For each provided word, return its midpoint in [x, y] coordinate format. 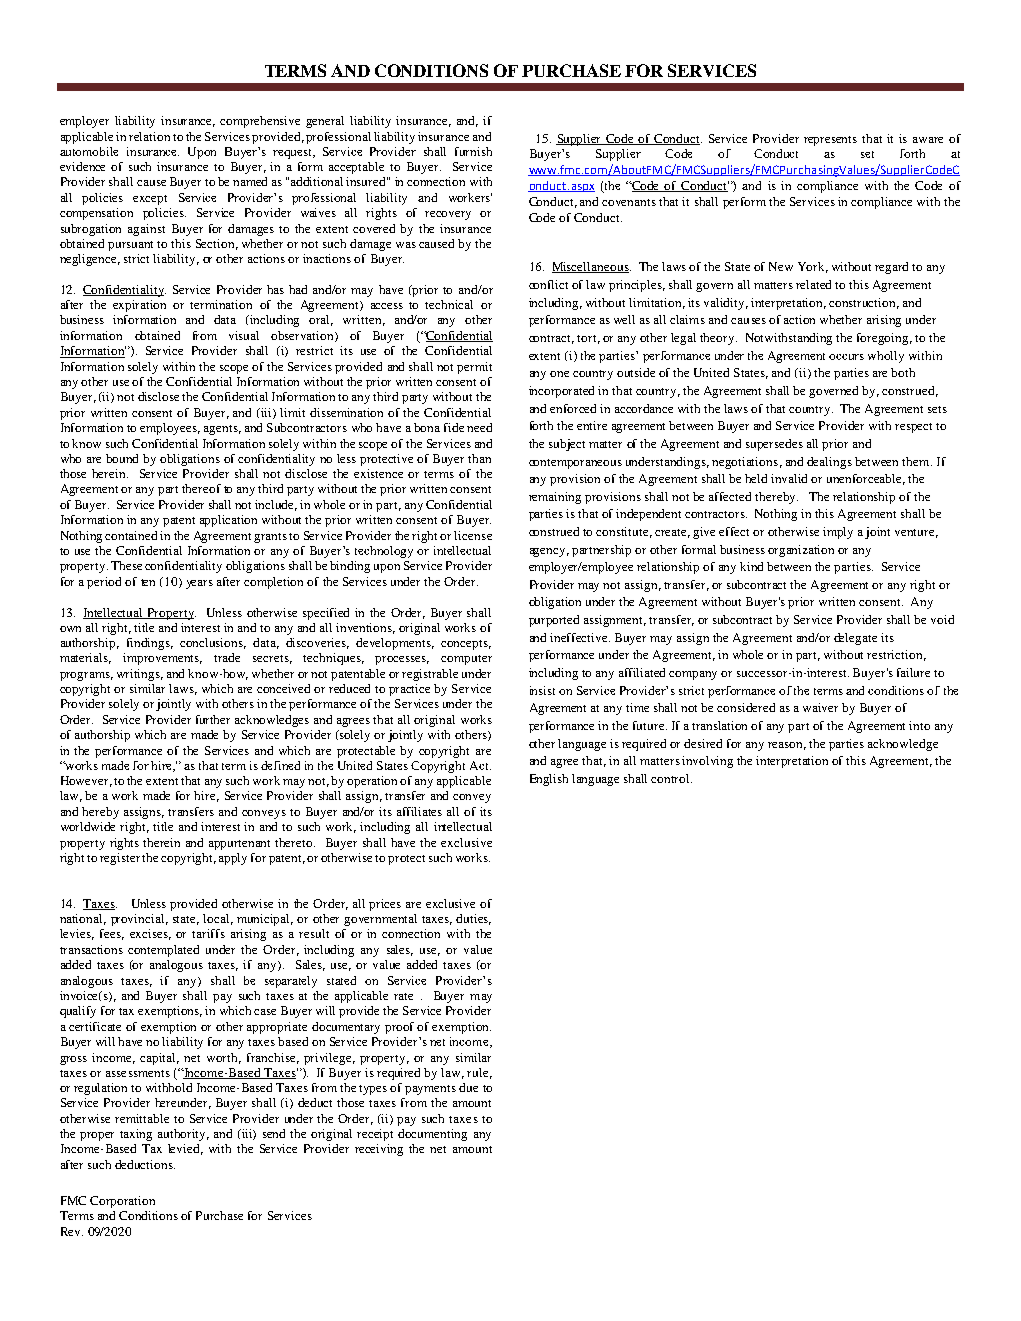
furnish [473, 151]
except [150, 200]
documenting [432, 1135]
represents [830, 141]
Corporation [122, 1202]
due [468, 1087]
